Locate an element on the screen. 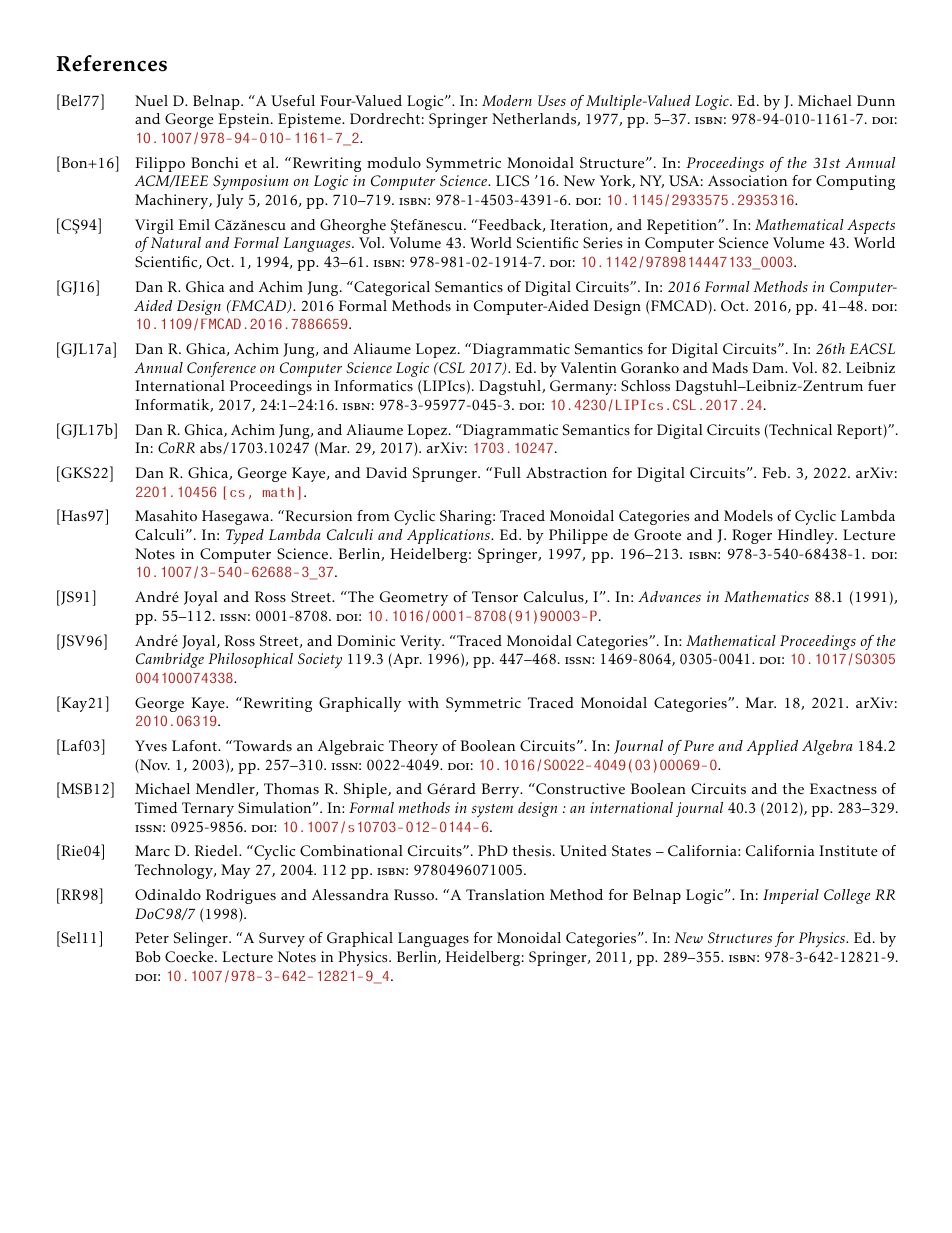  Epstein is located at coordinates (245, 120).
